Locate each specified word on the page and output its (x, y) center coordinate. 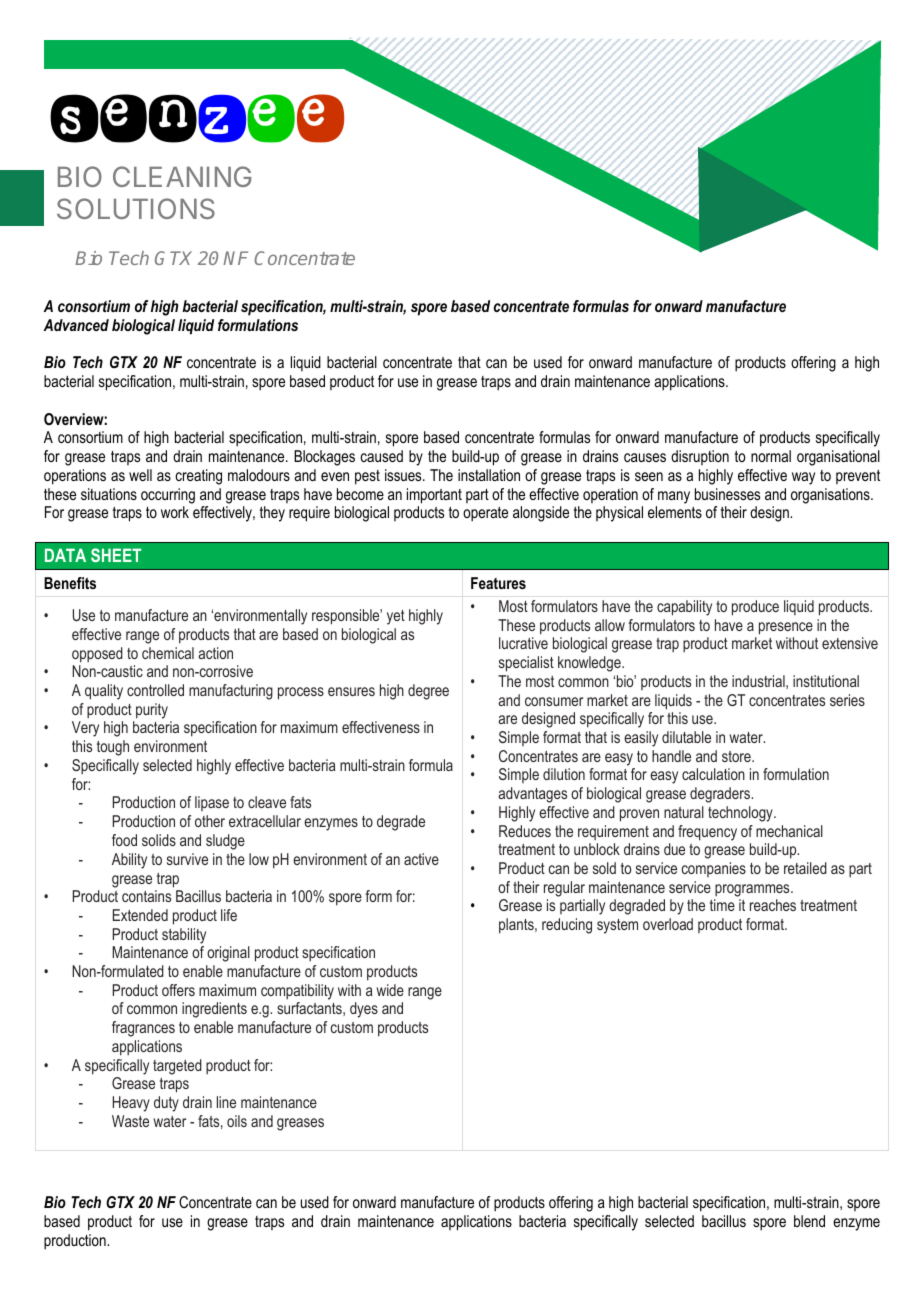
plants (517, 926)
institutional (826, 681)
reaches (773, 905)
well (140, 475)
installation (489, 475)
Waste (130, 1121)
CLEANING (182, 176)
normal (771, 456)
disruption (700, 457)
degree (428, 692)
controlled (155, 690)
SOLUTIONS (136, 208)
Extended (140, 915)
